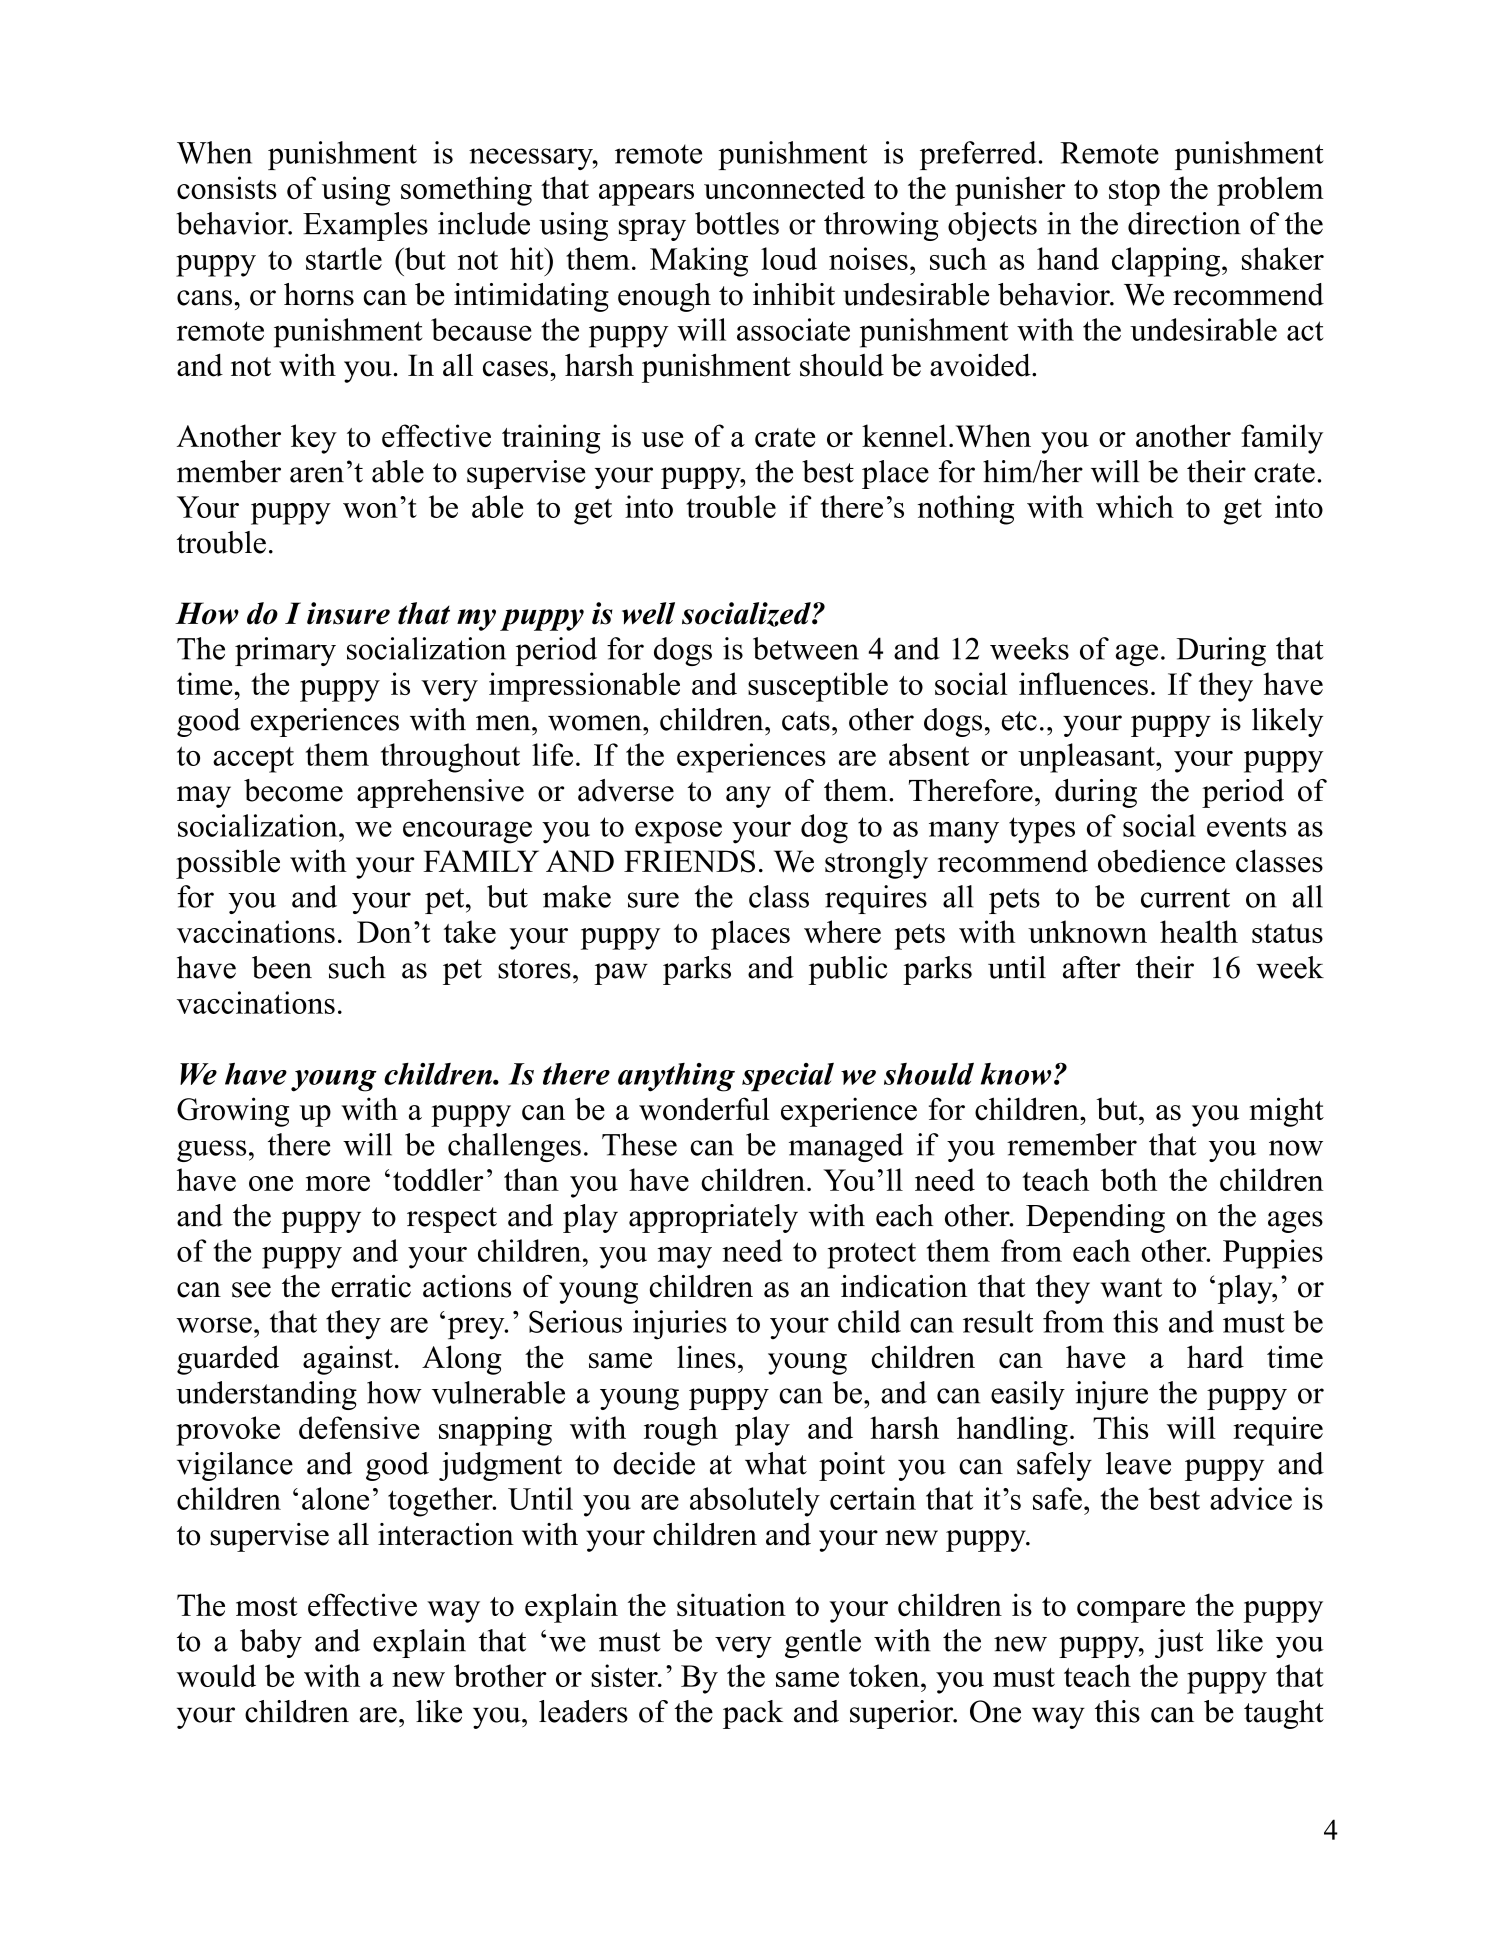 The width and height of the screenshot is (1500, 1941). I want to click on erratic, so click(371, 1286).
